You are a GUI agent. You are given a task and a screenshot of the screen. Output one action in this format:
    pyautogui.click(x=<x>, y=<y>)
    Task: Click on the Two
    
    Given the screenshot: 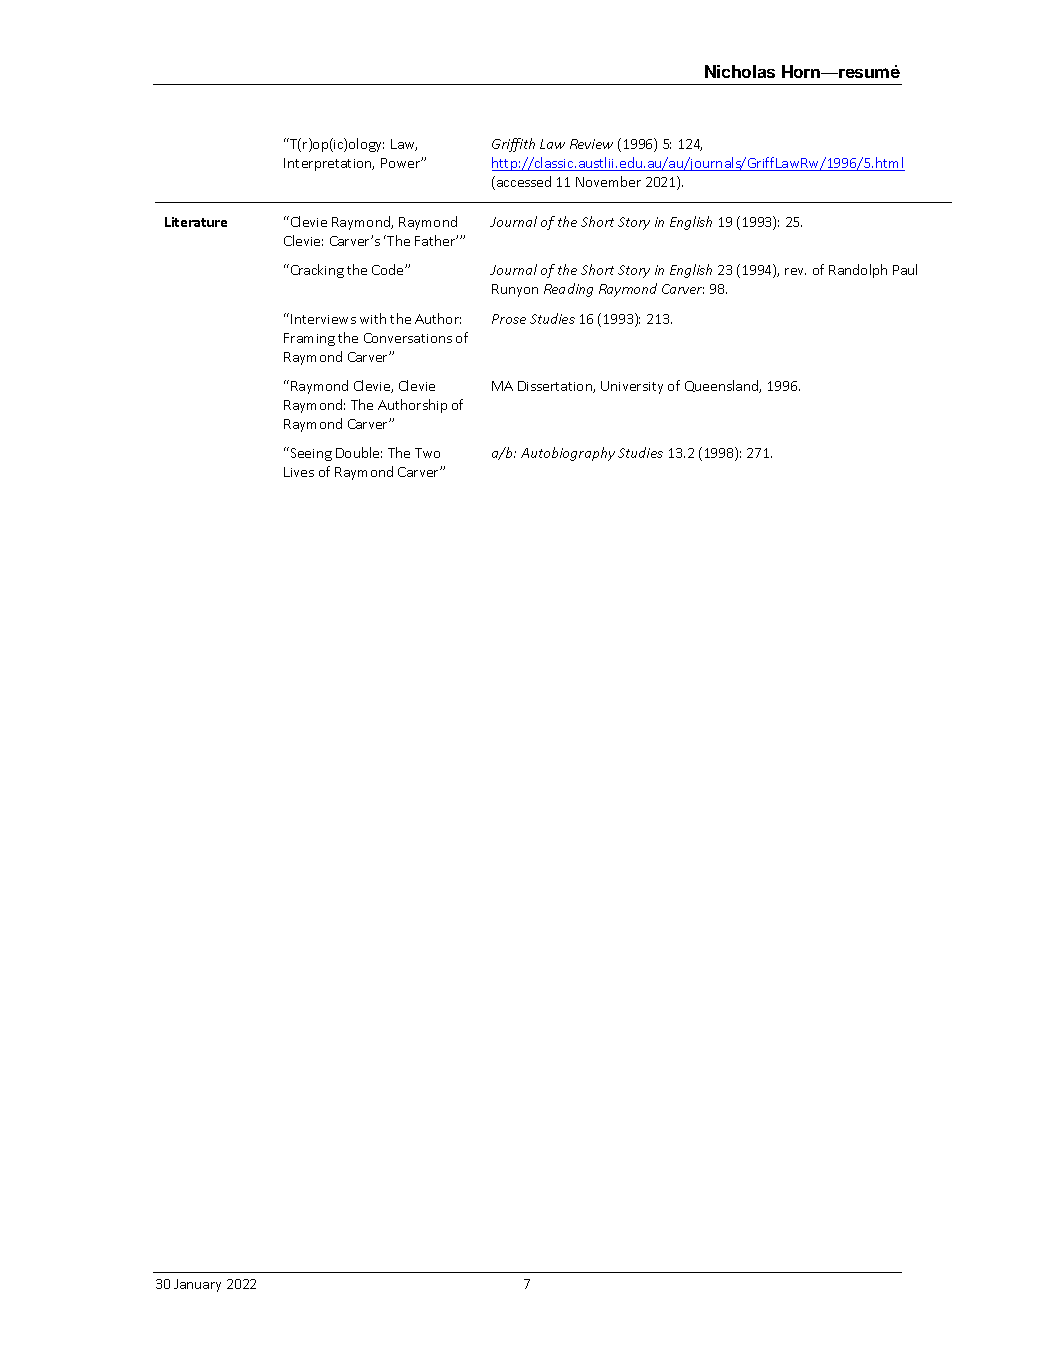 What is the action you would take?
    pyautogui.click(x=427, y=453)
